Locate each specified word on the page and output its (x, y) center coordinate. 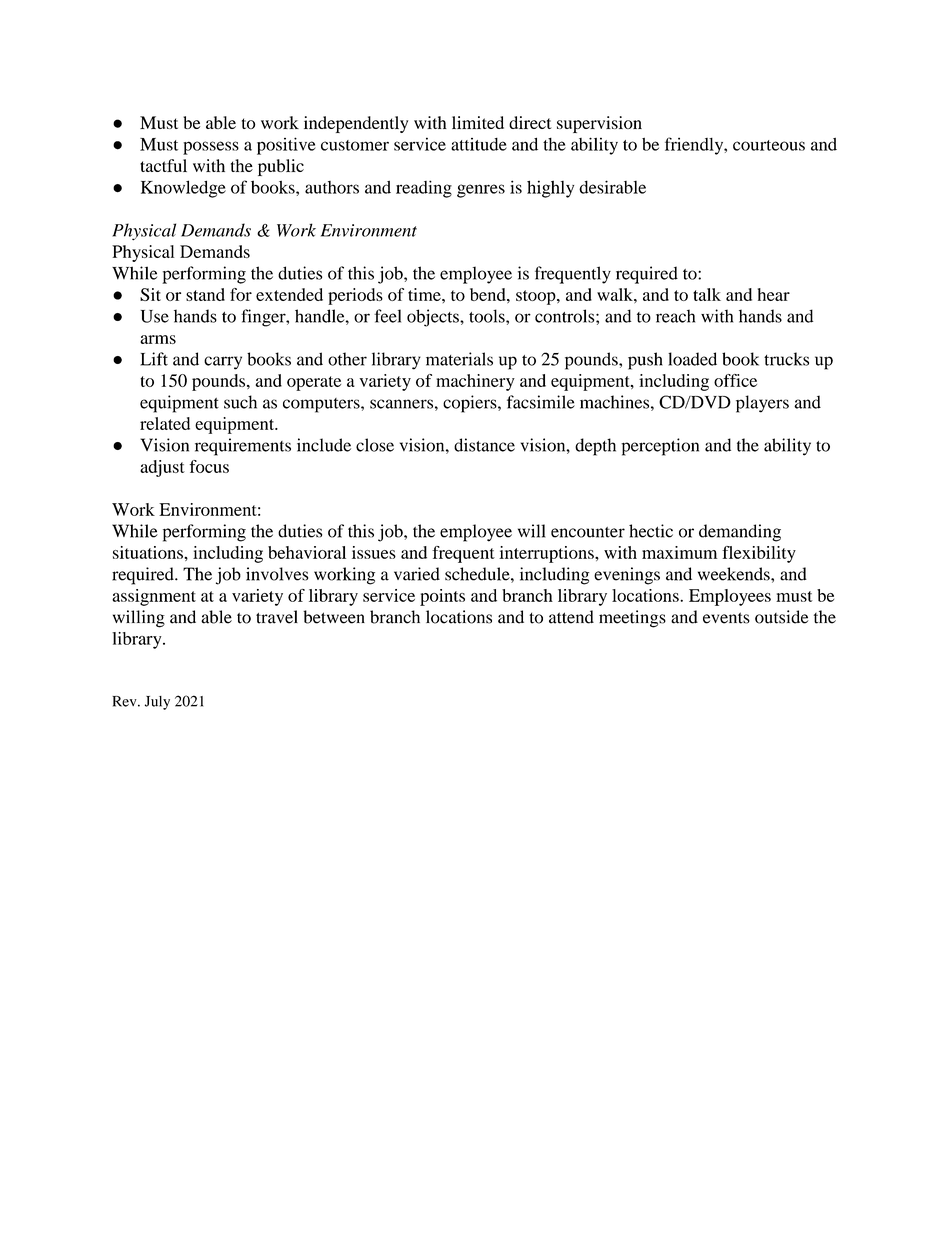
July (157, 703)
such (240, 402)
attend (571, 617)
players (762, 404)
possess (211, 148)
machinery (475, 382)
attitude (479, 144)
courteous (769, 145)
